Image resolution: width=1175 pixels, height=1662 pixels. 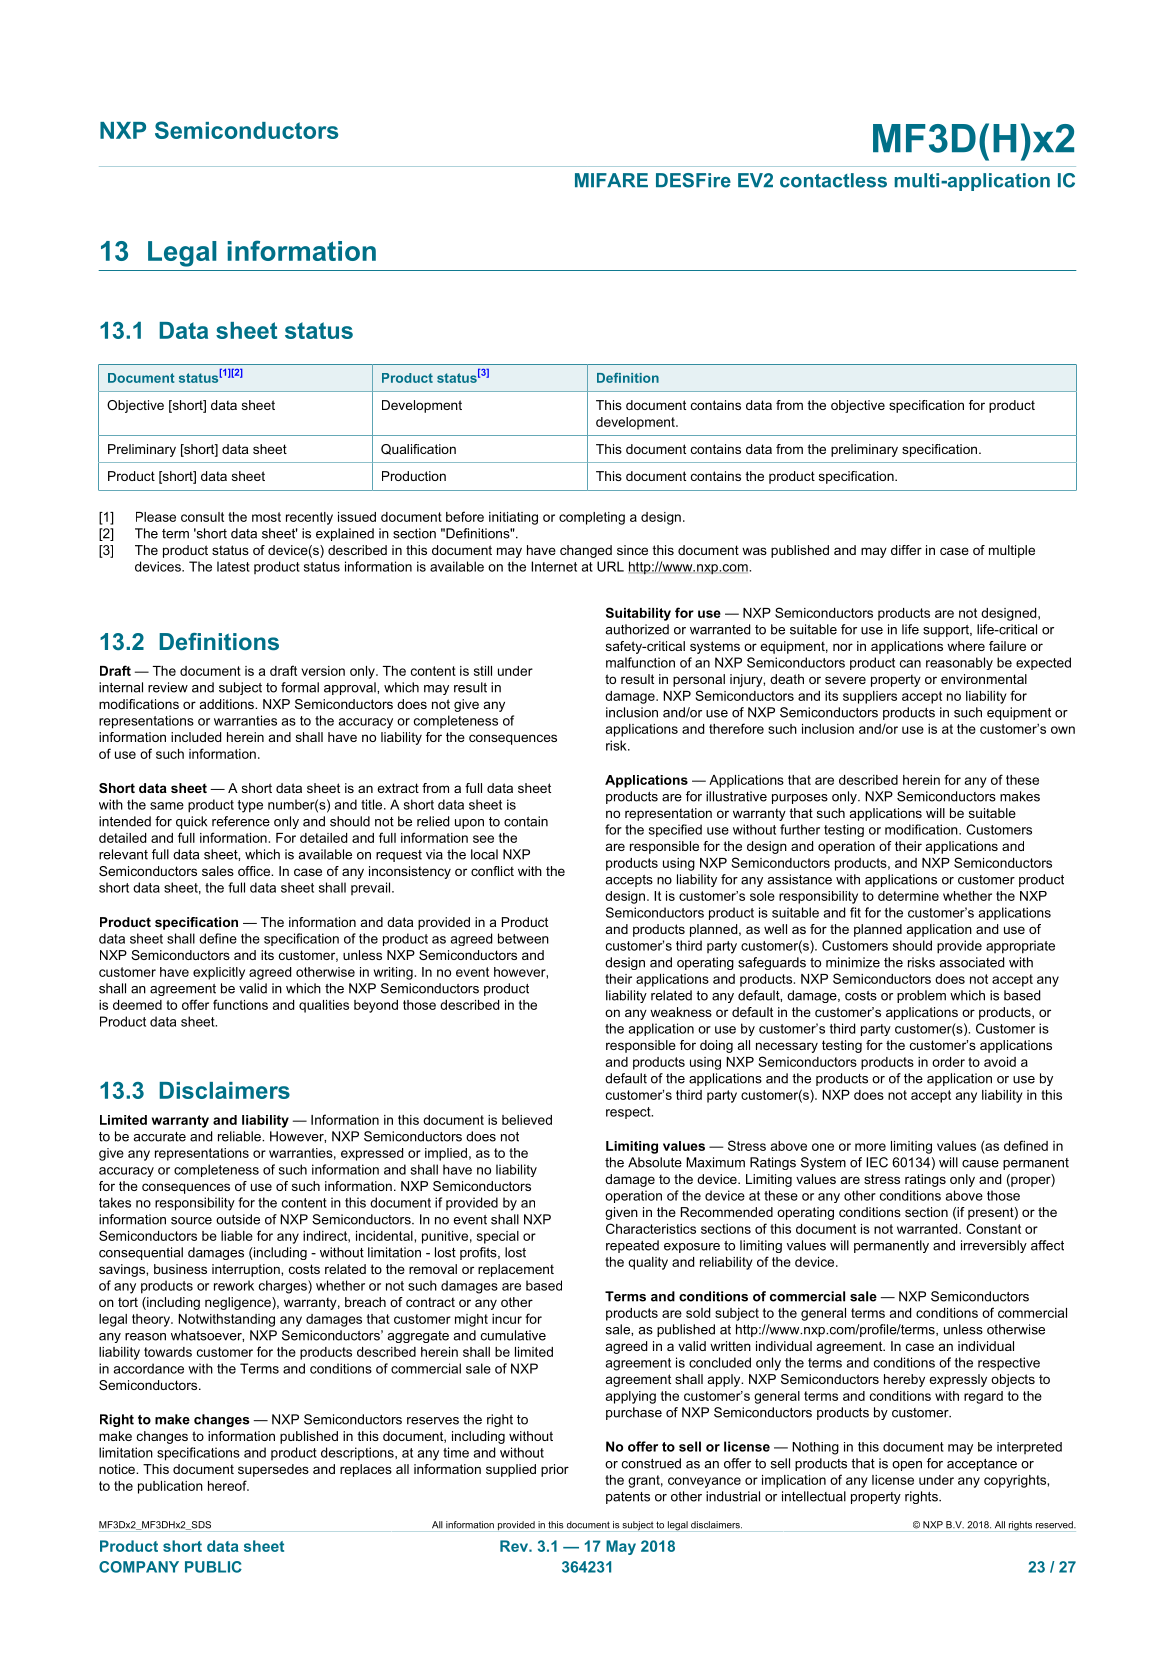 What do you see at coordinates (628, 1498) in the page?
I see `patents` at bounding box center [628, 1498].
